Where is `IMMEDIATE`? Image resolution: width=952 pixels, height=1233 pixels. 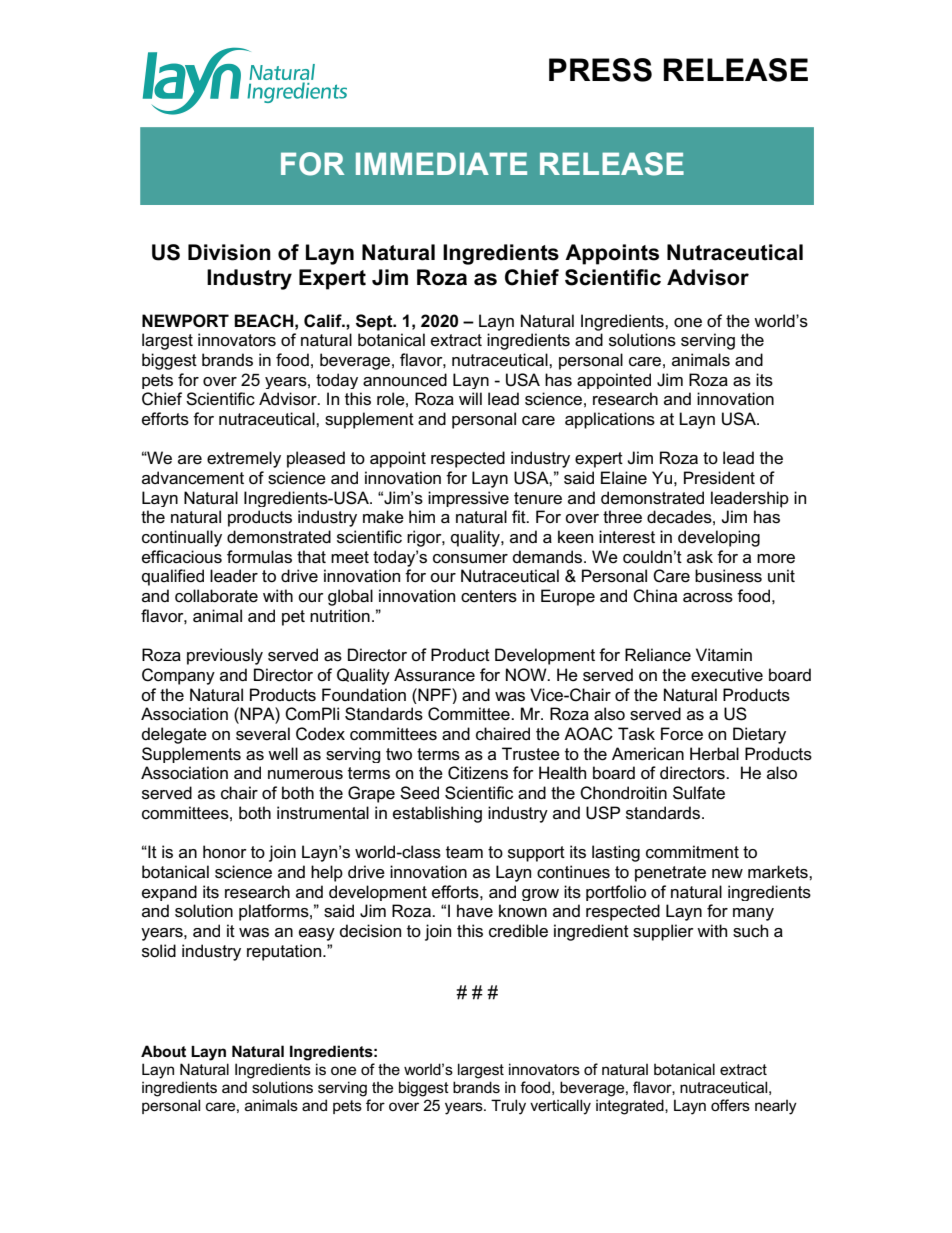 IMMEDIATE is located at coordinates (441, 163).
